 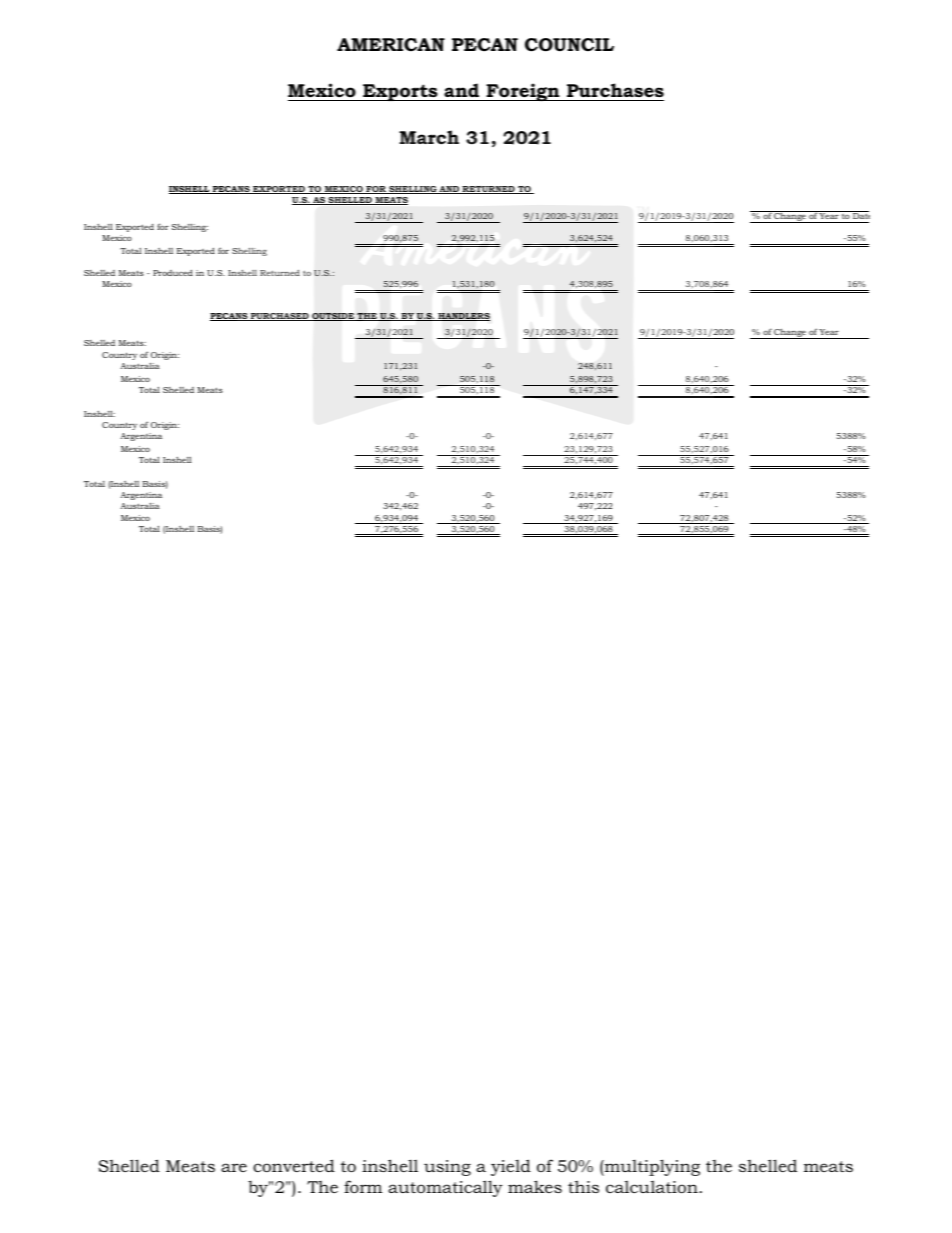 I want to click on using, so click(x=447, y=1168).
